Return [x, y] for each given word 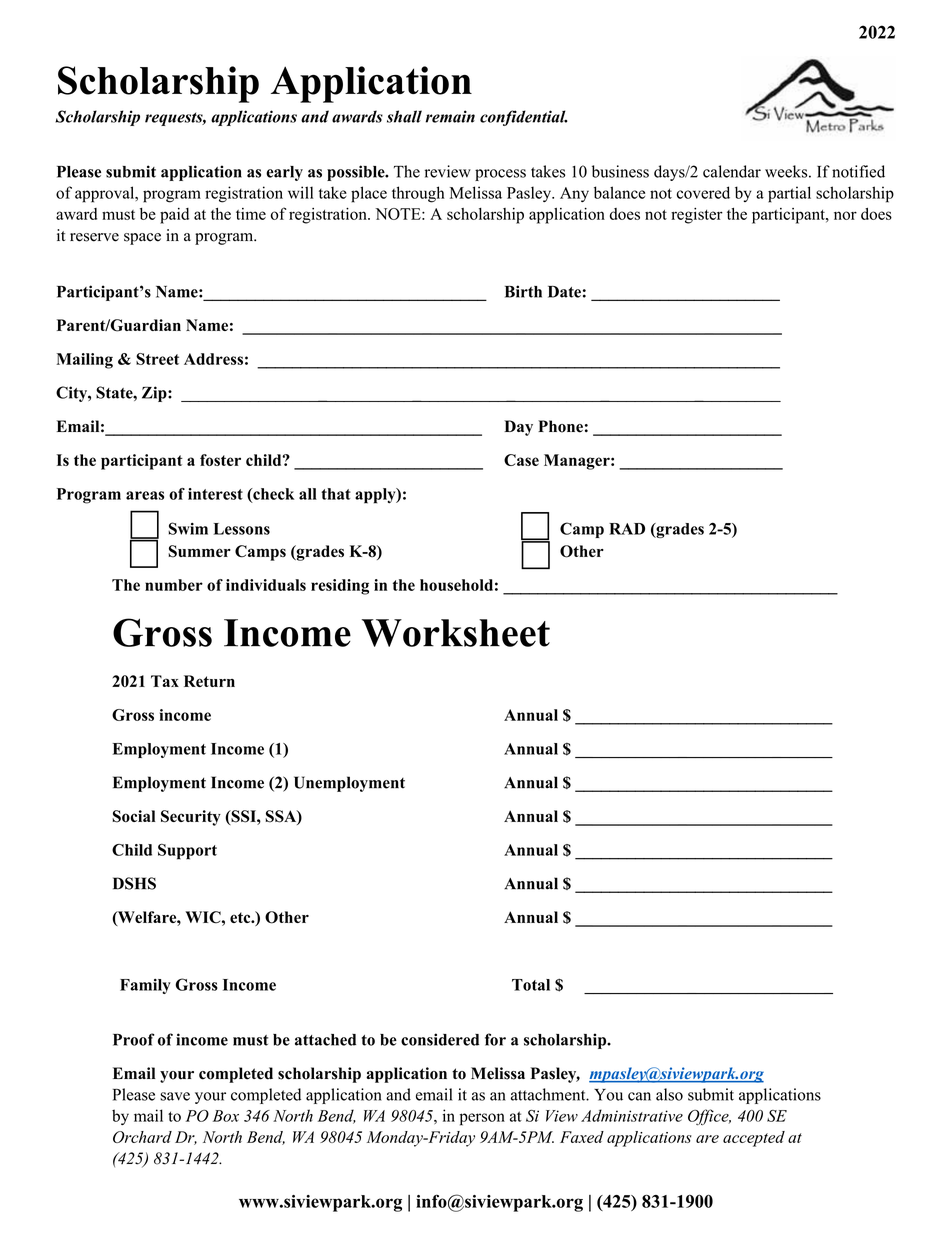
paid [174, 216]
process [500, 175]
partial [789, 194]
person [482, 1119]
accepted [754, 1139]
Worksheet [456, 633]
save [175, 1096]
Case [521, 460]
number [174, 585]
